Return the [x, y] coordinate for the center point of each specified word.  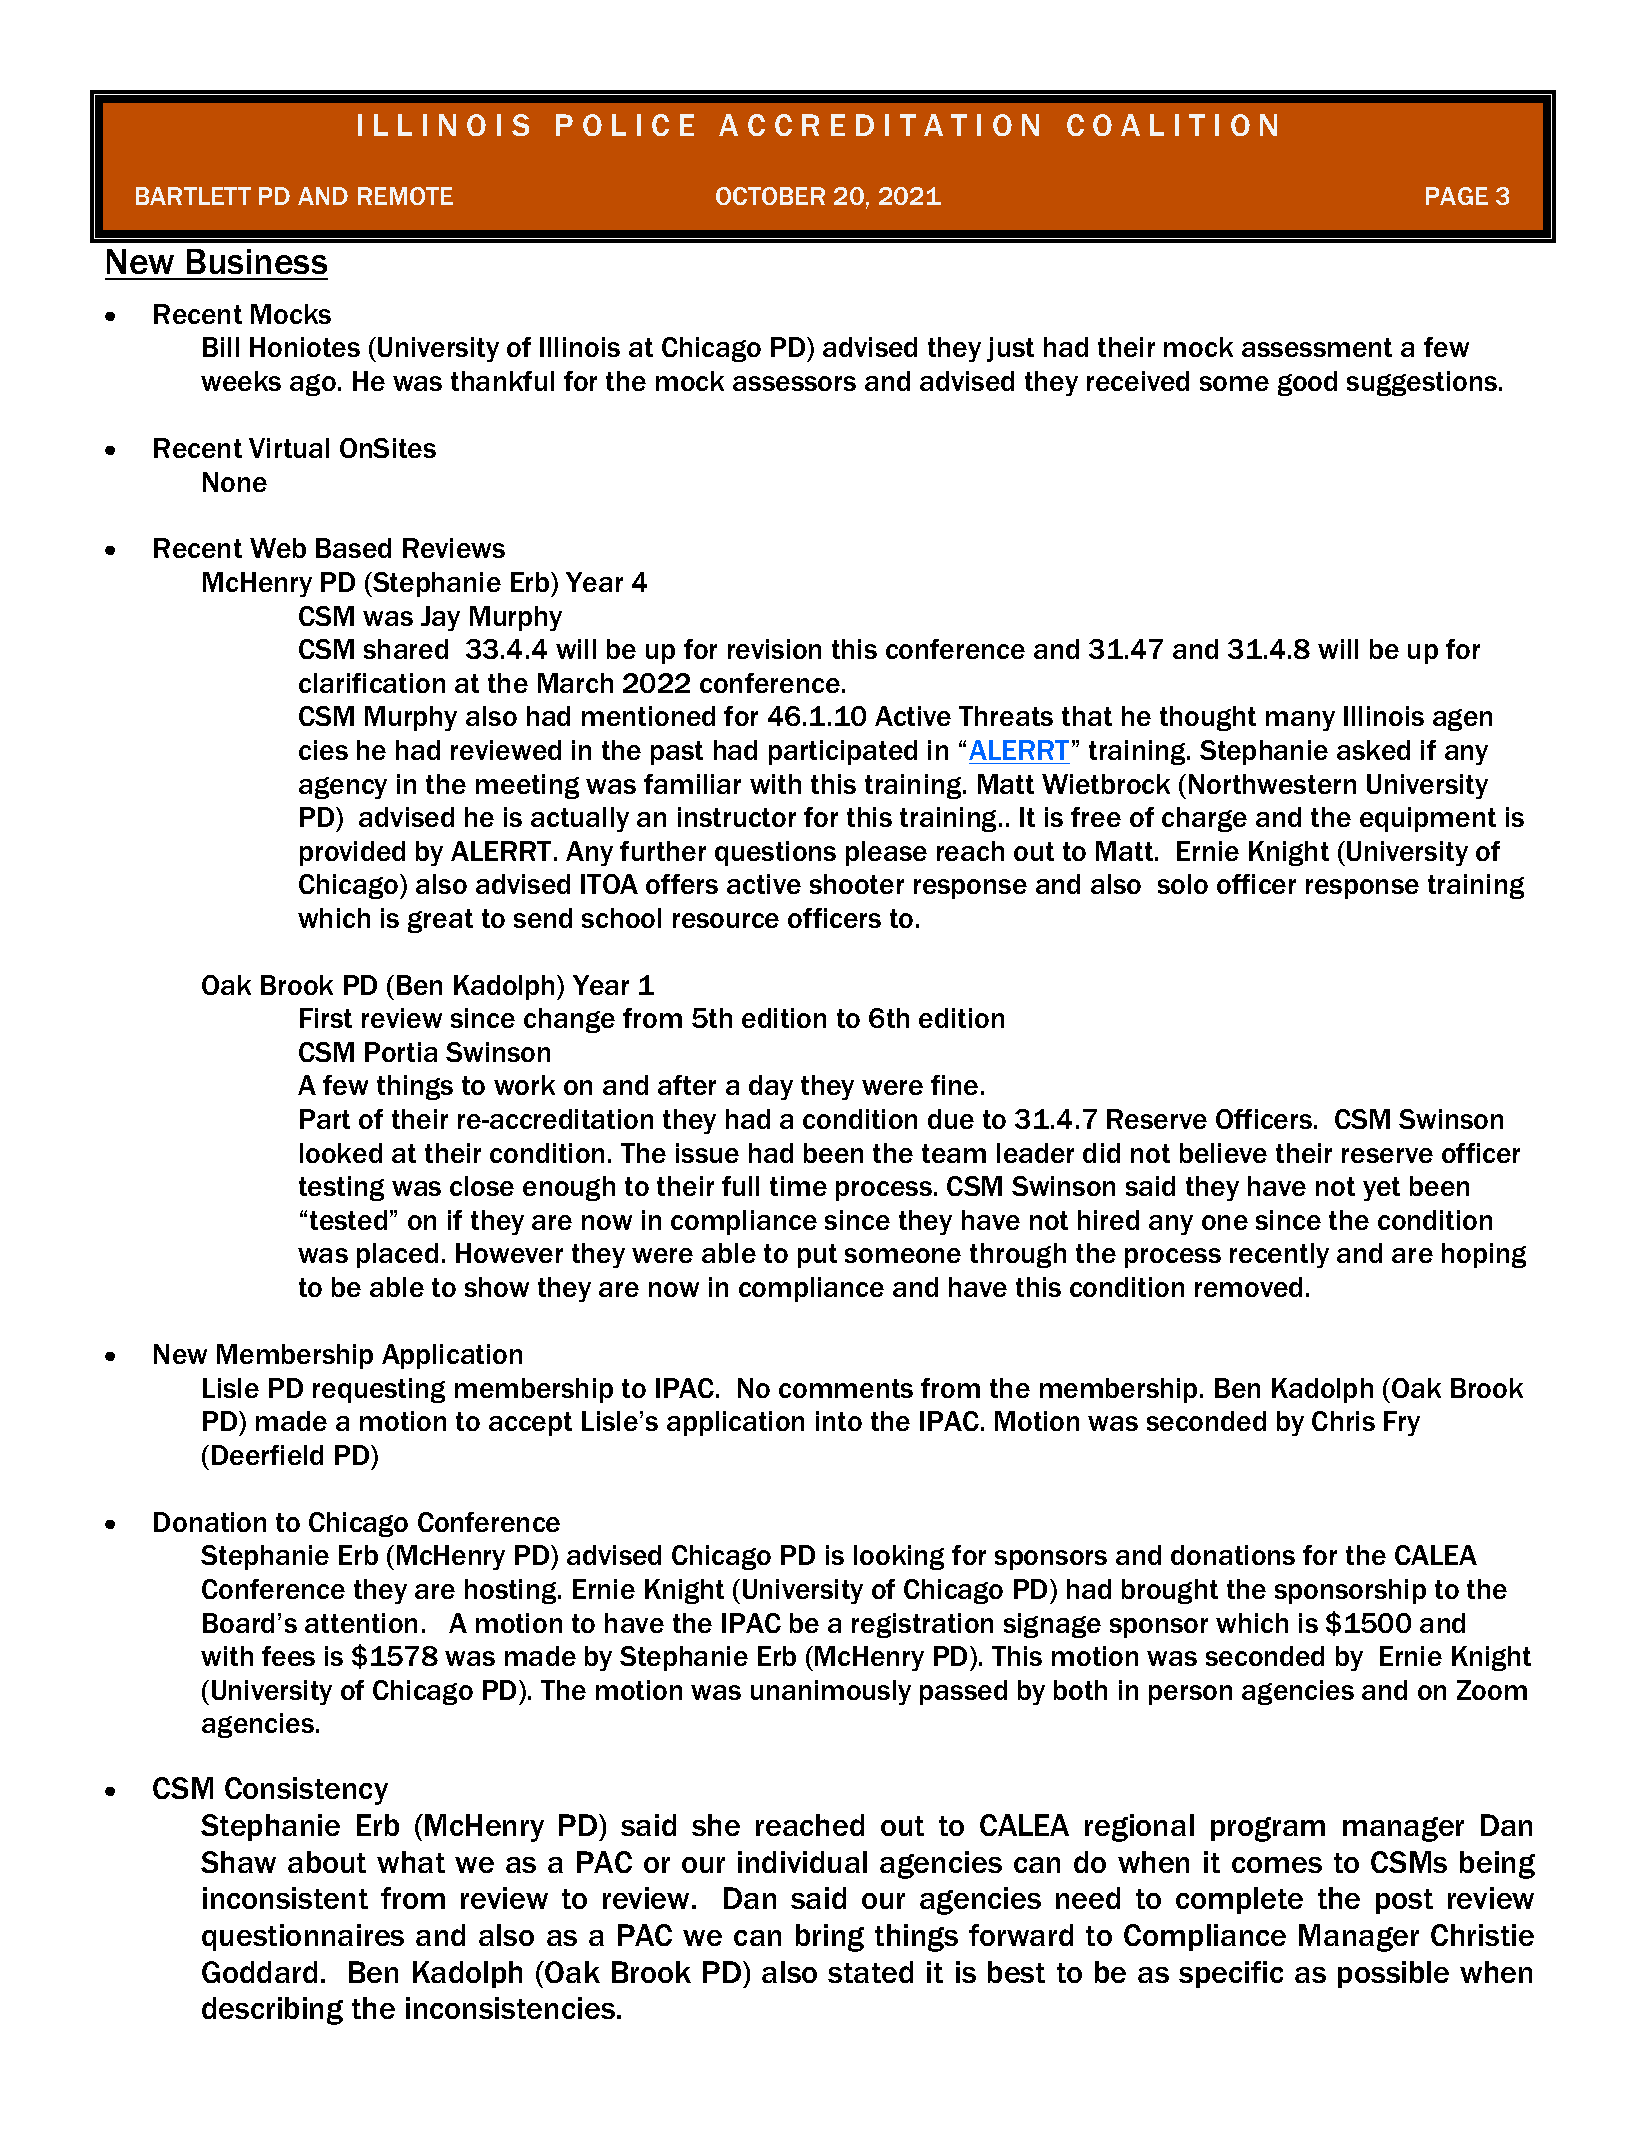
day [771, 1087]
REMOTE [405, 196]
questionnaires [303, 1937]
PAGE [1457, 196]
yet [1381, 1189]
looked [341, 1153]
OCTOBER [770, 196]
